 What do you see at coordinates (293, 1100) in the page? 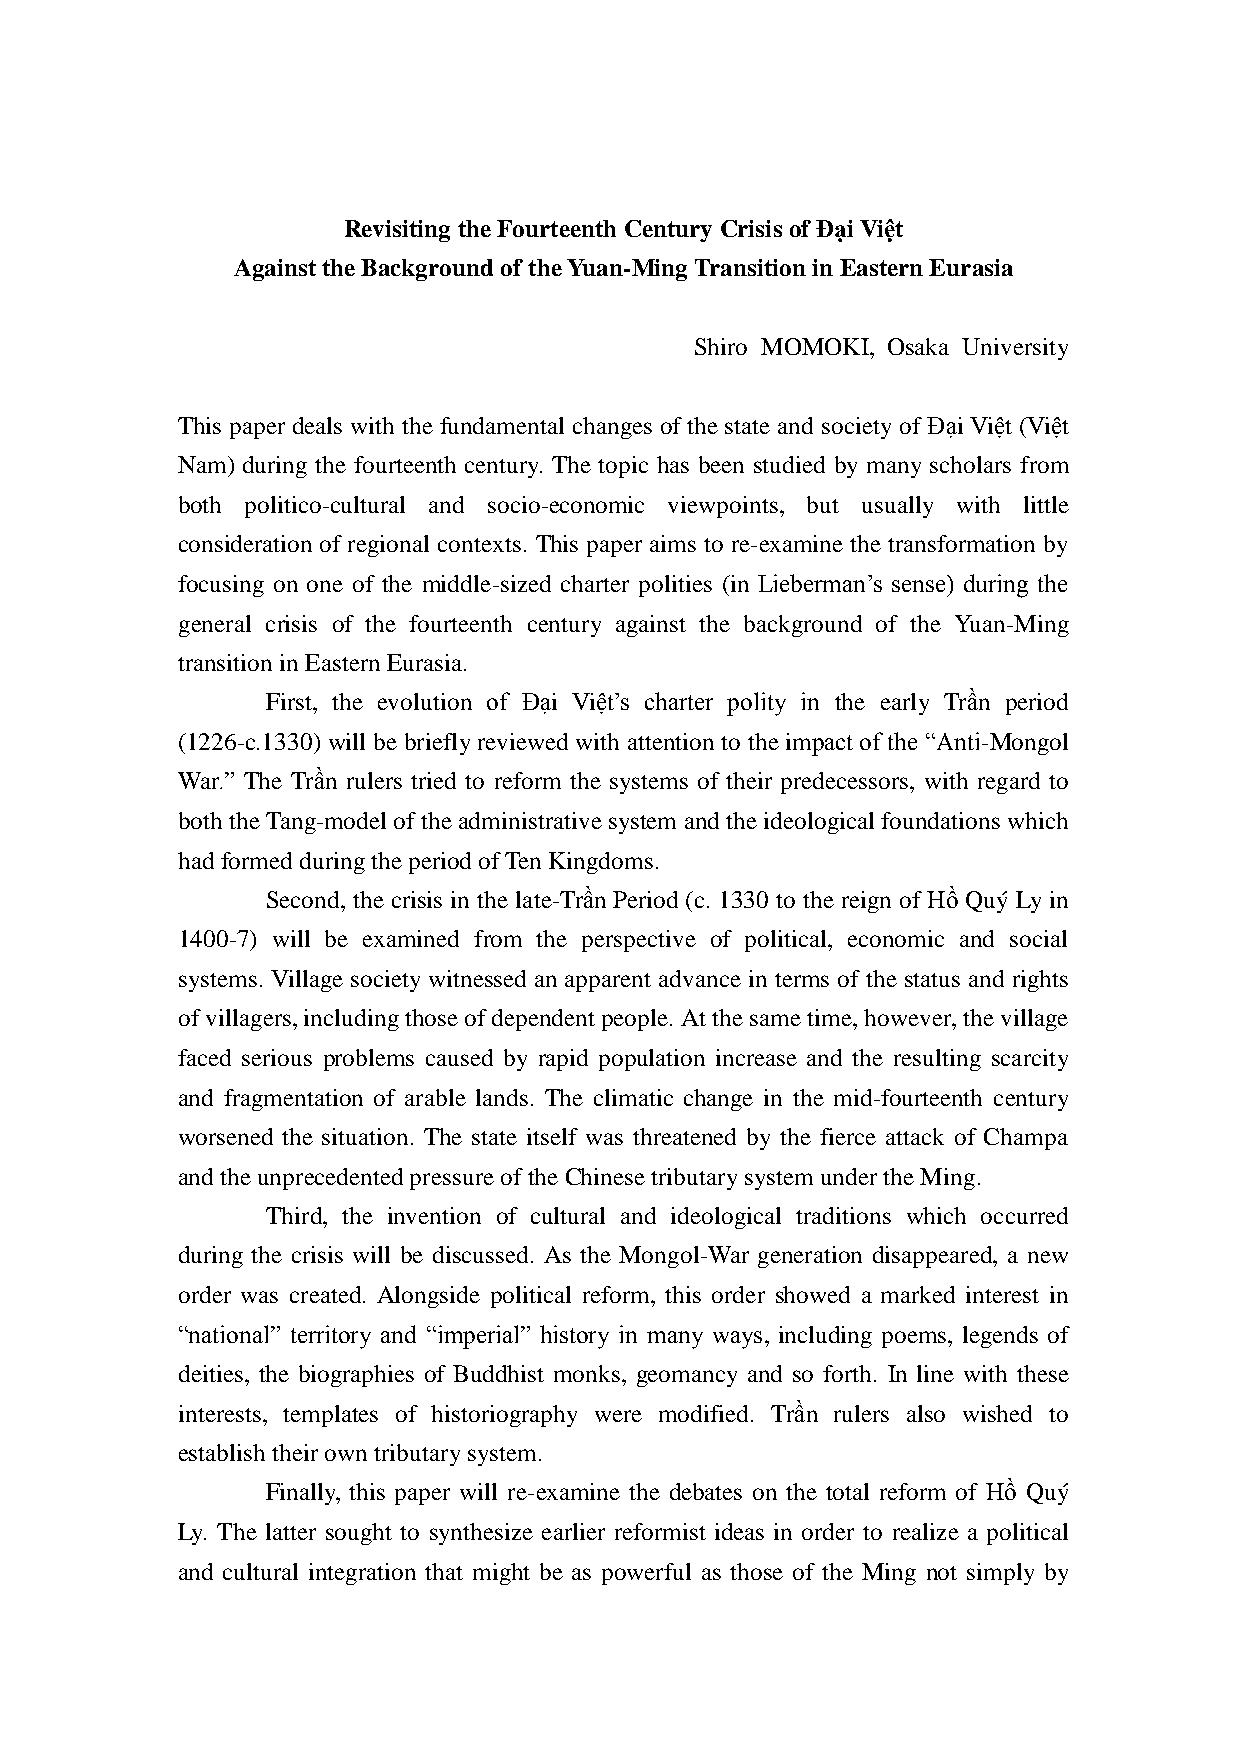
I see `fragmentation` at bounding box center [293, 1100].
